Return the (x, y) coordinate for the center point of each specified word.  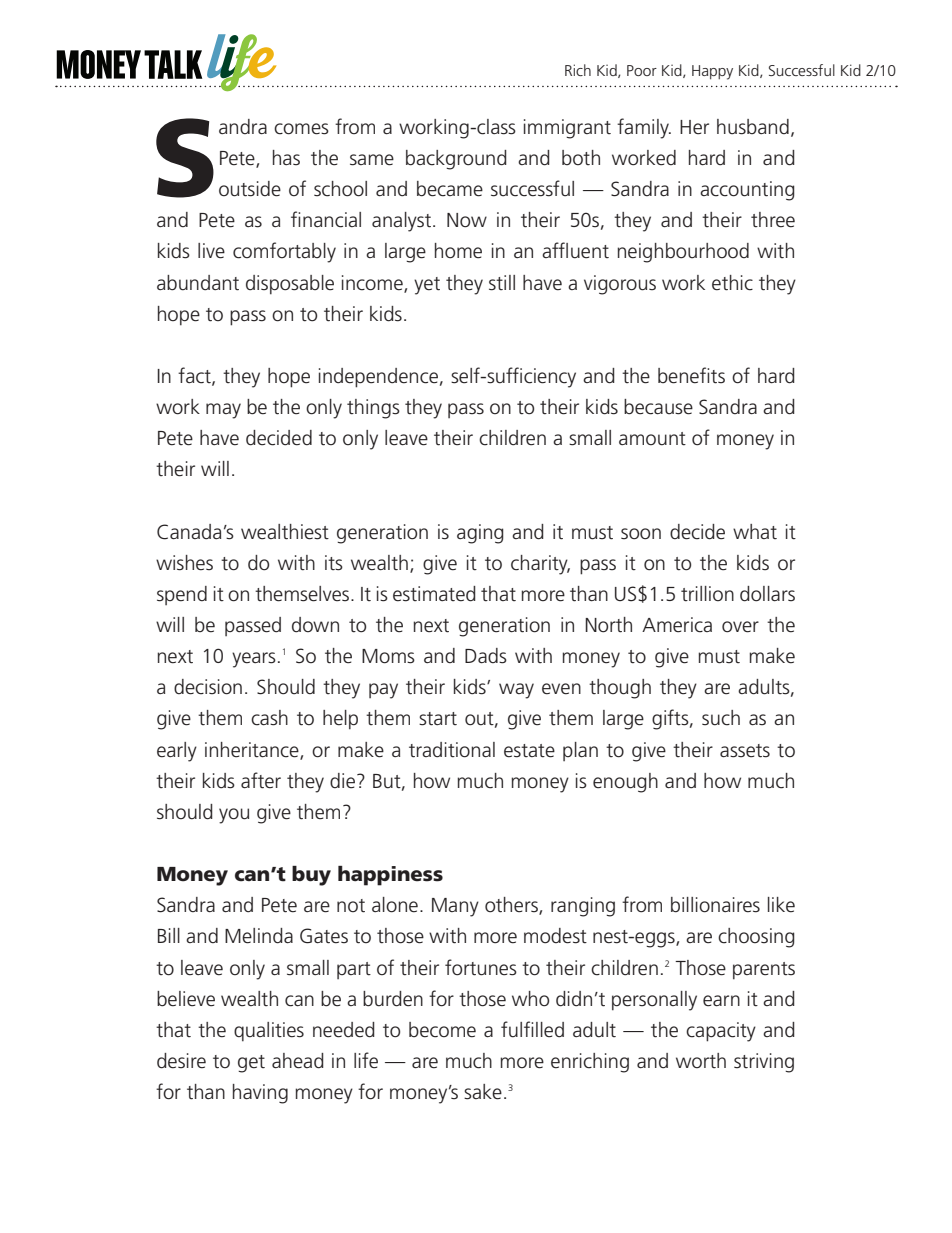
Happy (712, 72)
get (251, 1064)
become (442, 1030)
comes (301, 129)
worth (701, 1060)
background (456, 160)
